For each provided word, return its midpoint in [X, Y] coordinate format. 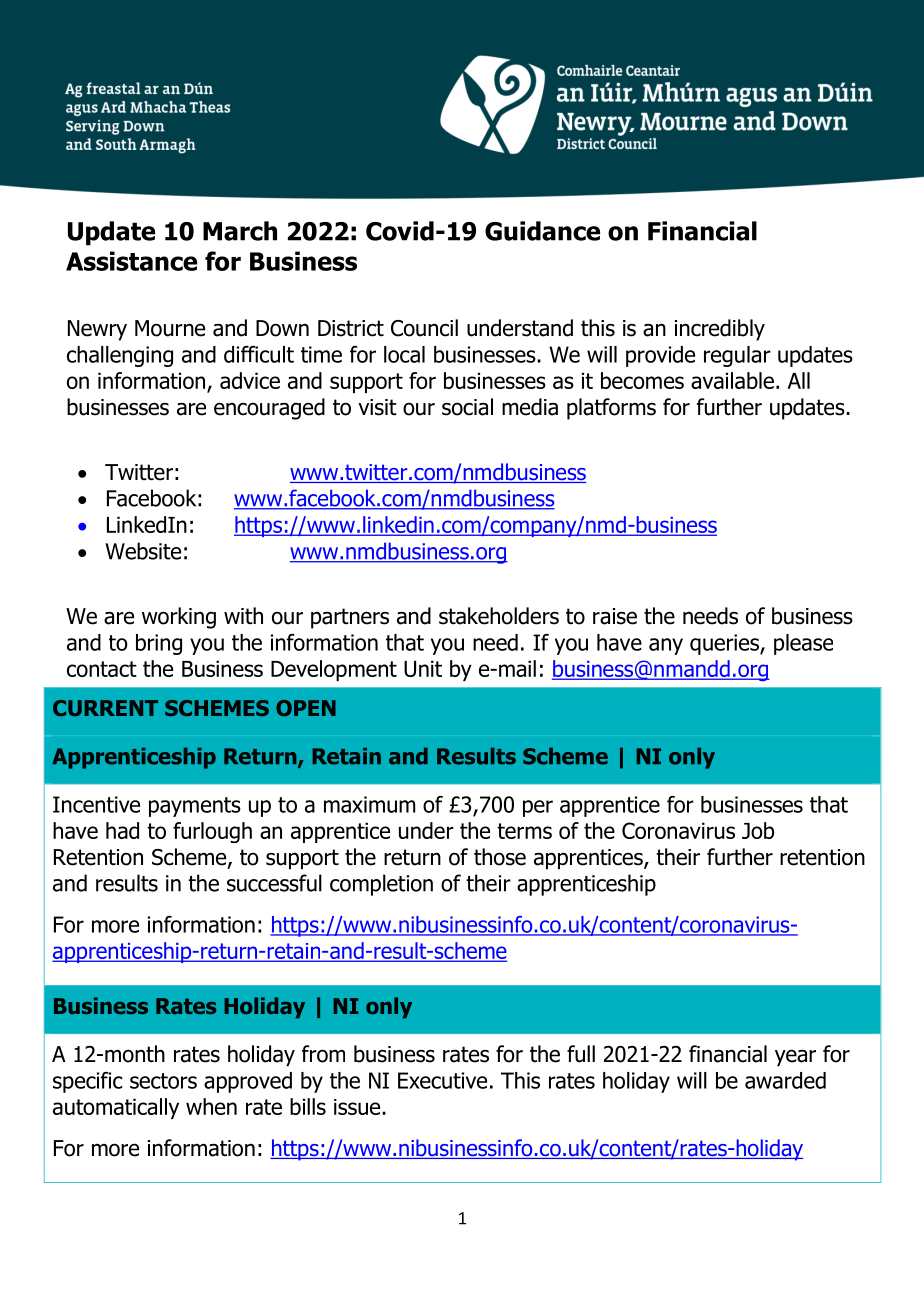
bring [159, 644]
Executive [442, 1080]
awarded [785, 1080]
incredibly [720, 330]
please [803, 644]
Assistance [131, 261]
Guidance [542, 231]
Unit [423, 668]
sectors [163, 1081]
